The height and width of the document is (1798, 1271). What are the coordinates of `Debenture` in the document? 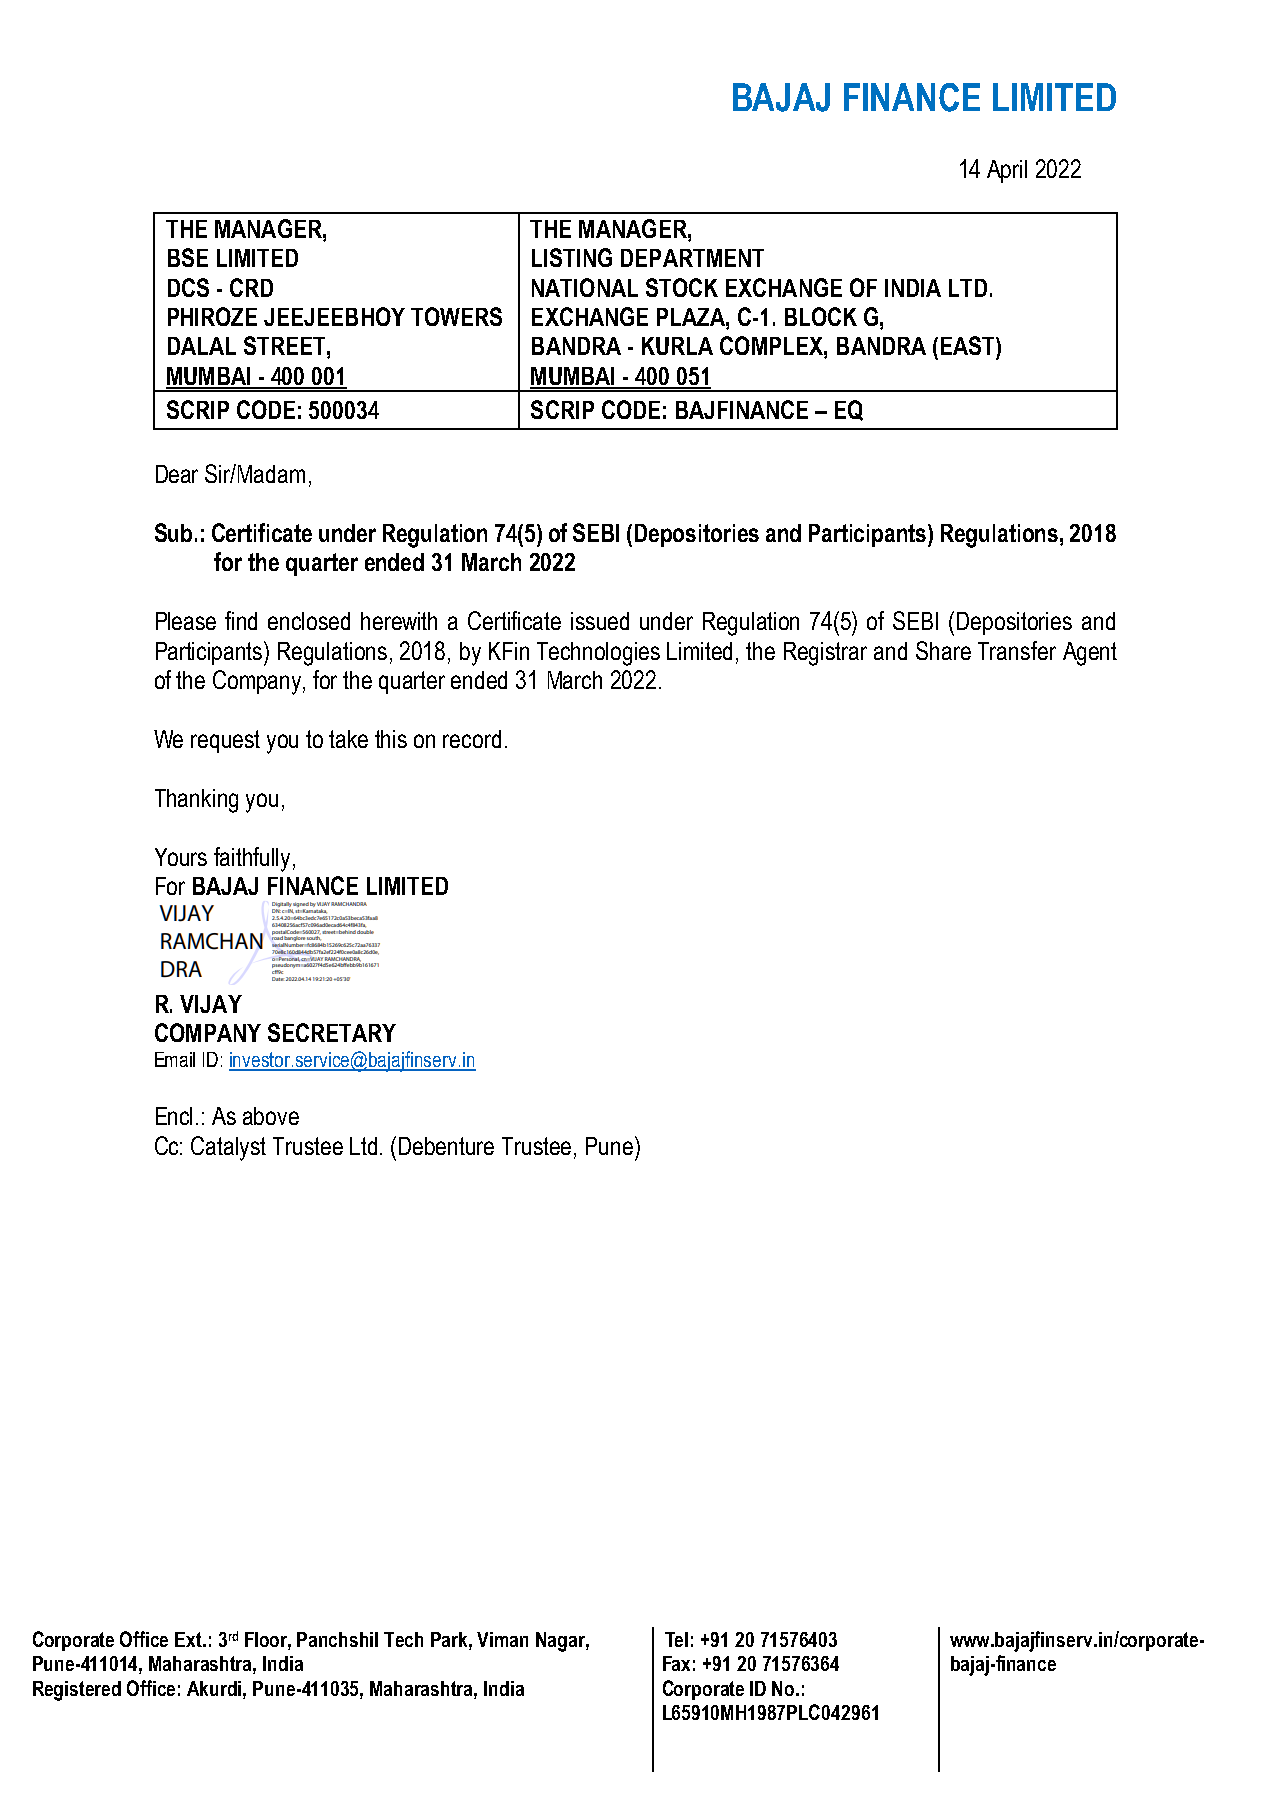 It's located at (446, 1146).
